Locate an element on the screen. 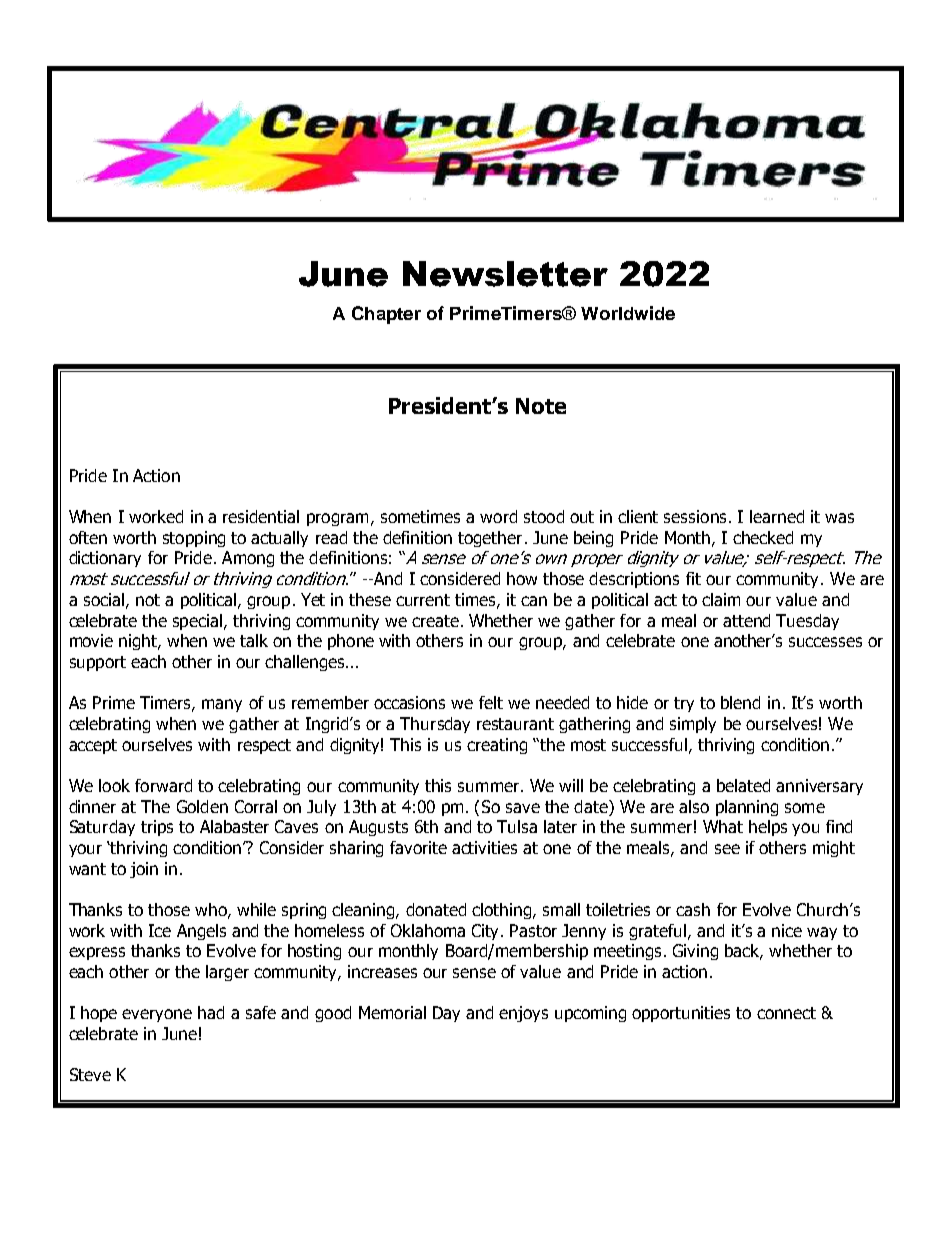 The image size is (952, 1233). Newsletter is located at coordinates (505, 274).
